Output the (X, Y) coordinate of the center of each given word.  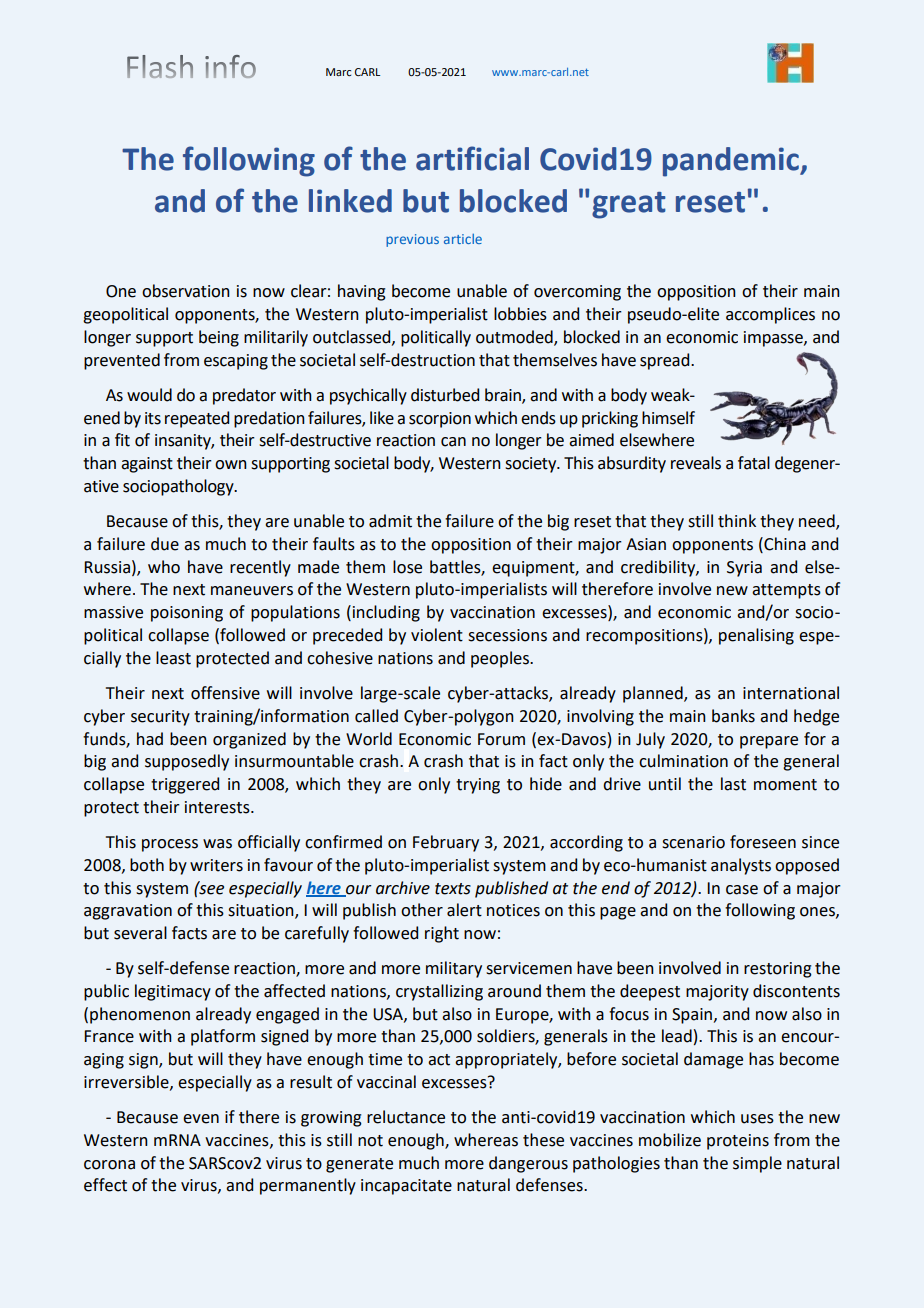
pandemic (732, 162)
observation (186, 291)
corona (109, 1165)
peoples (501, 659)
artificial (472, 158)
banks (733, 716)
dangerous (528, 1164)
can (453, 442)
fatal (754, 463)
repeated (197, 419)
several (140, 933)
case (742, 890)
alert (464, 910)
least (173, 658)
